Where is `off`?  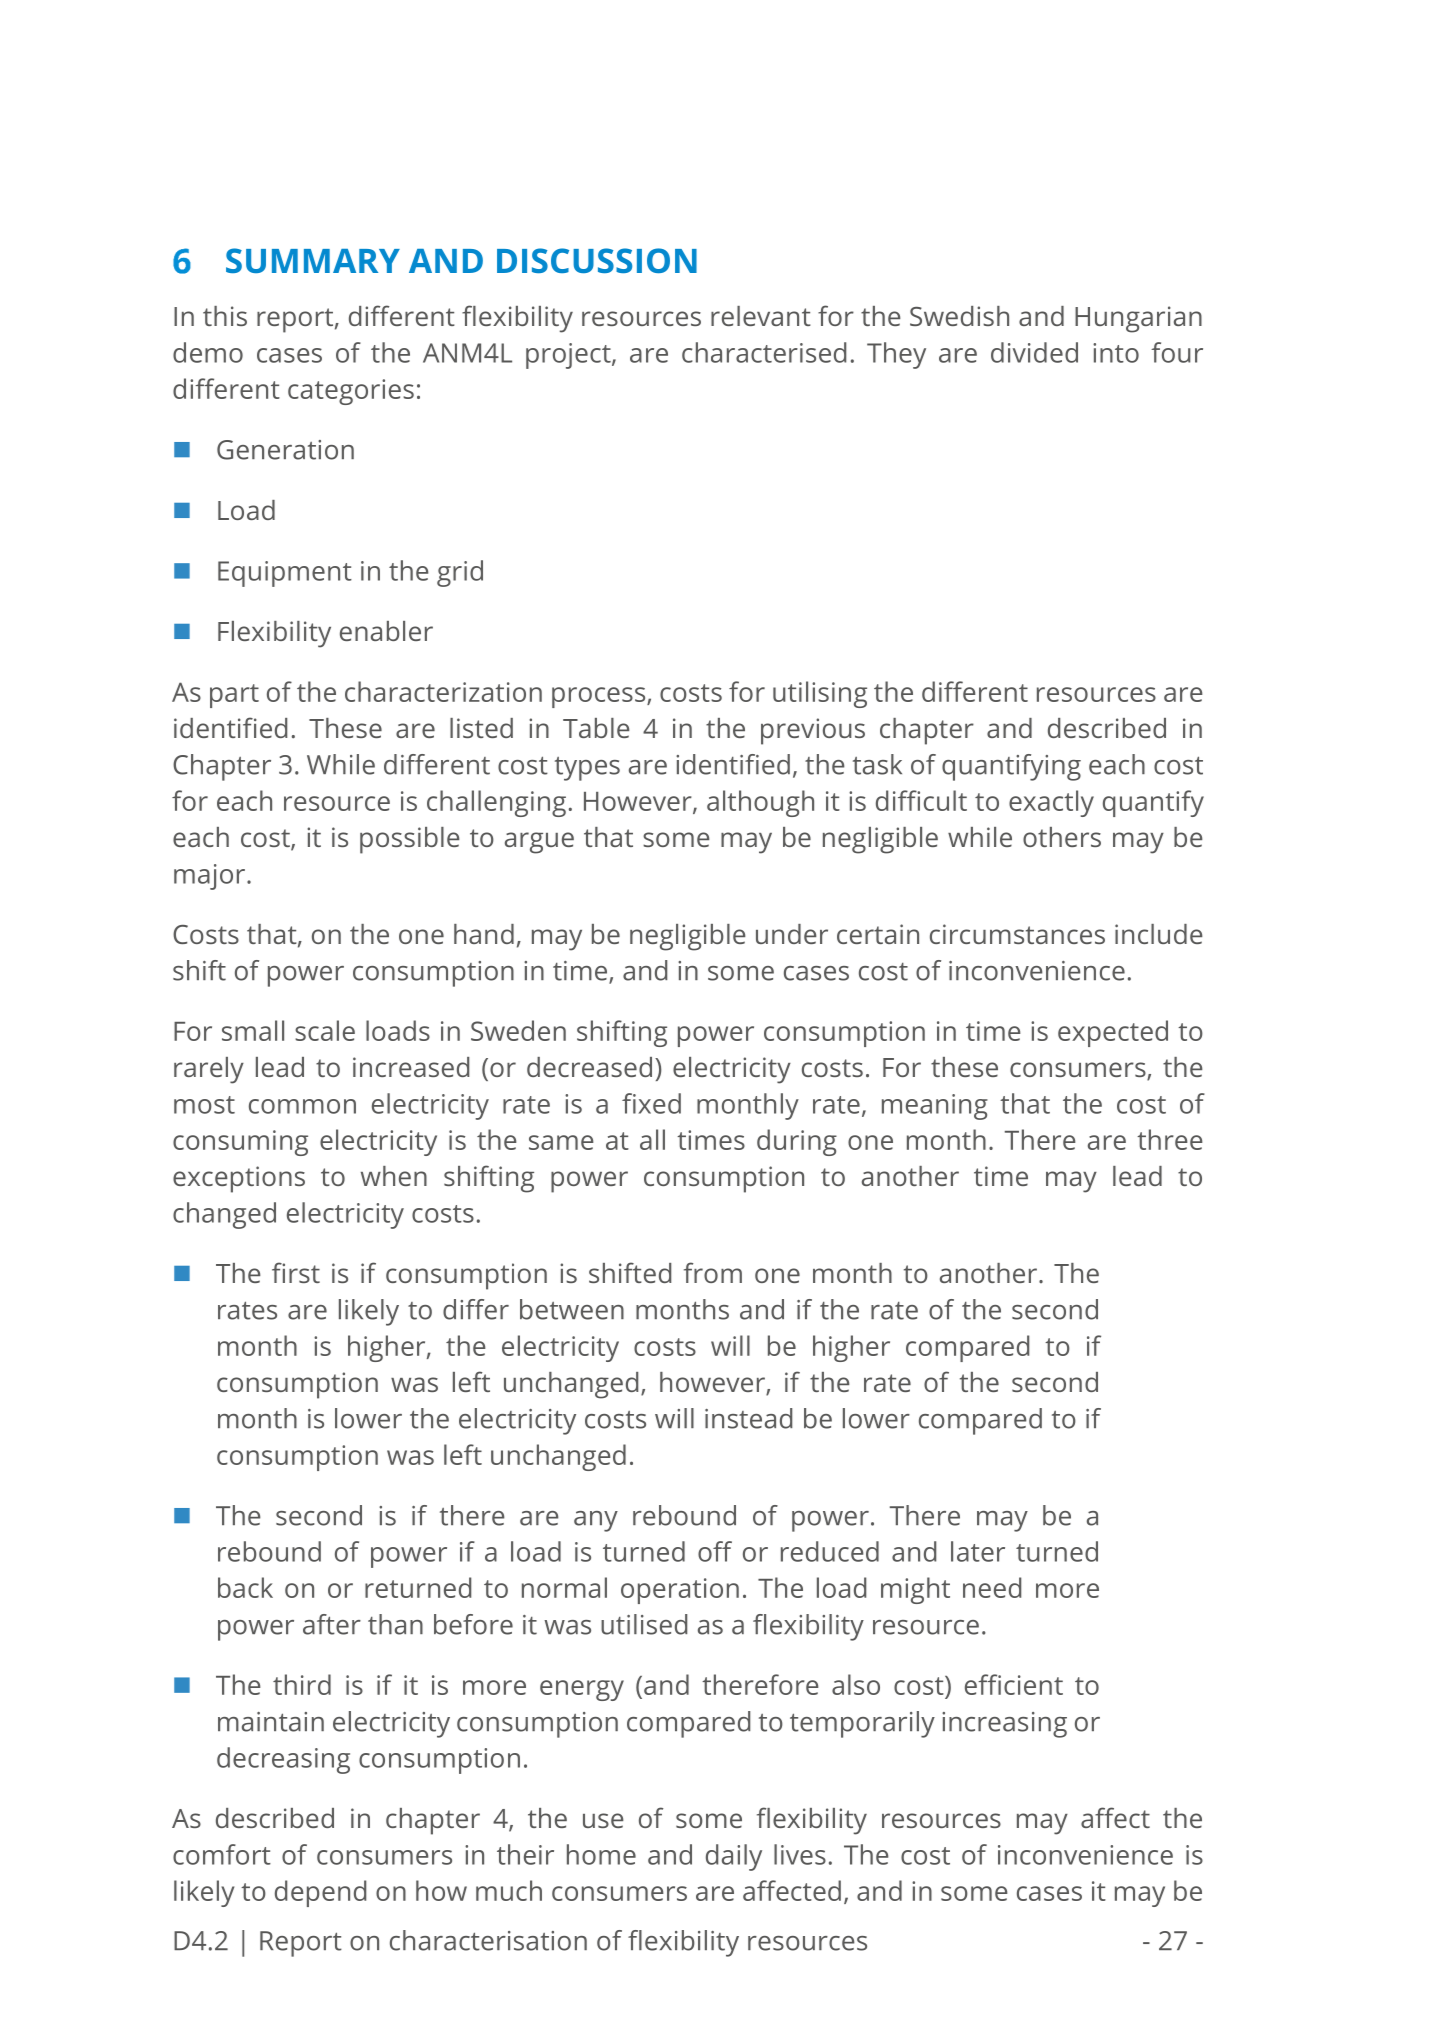 off is located at coordinates (715, 1551).
